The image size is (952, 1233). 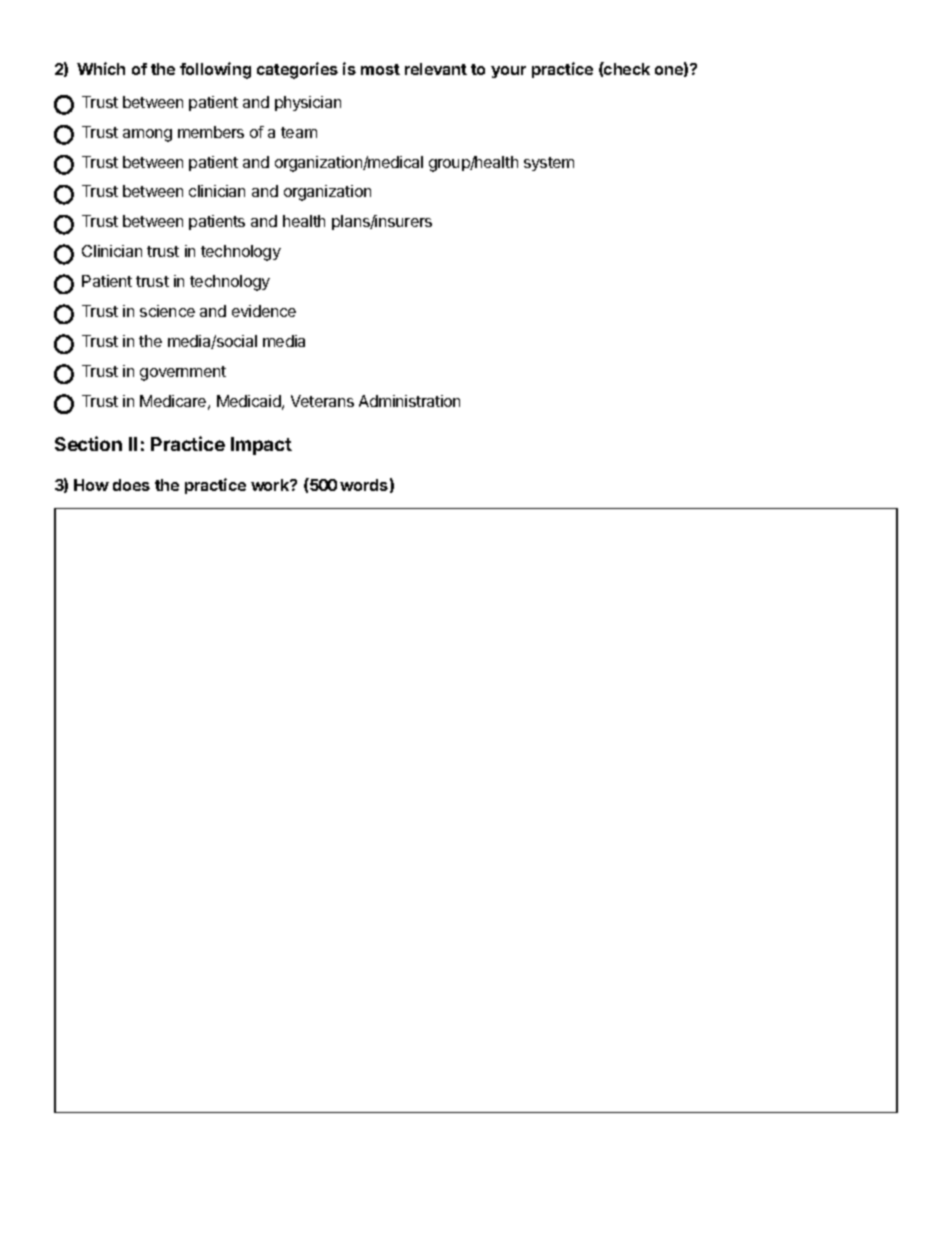 What do you see at coordinates (322, 401) in the image?
I see `Veterans` at bounding box center [322, 401].
